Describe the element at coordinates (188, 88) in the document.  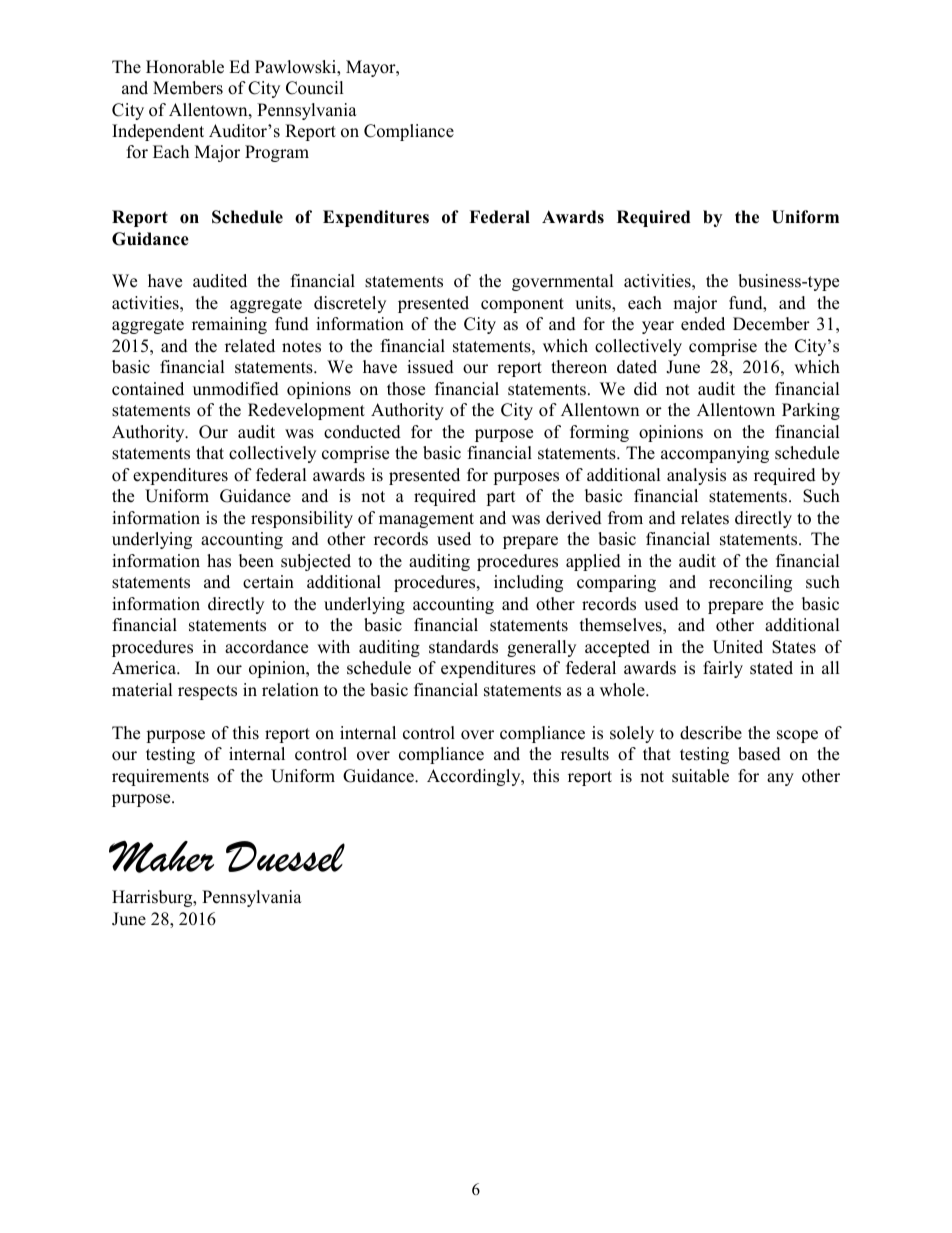
I see `Members` at that location.
